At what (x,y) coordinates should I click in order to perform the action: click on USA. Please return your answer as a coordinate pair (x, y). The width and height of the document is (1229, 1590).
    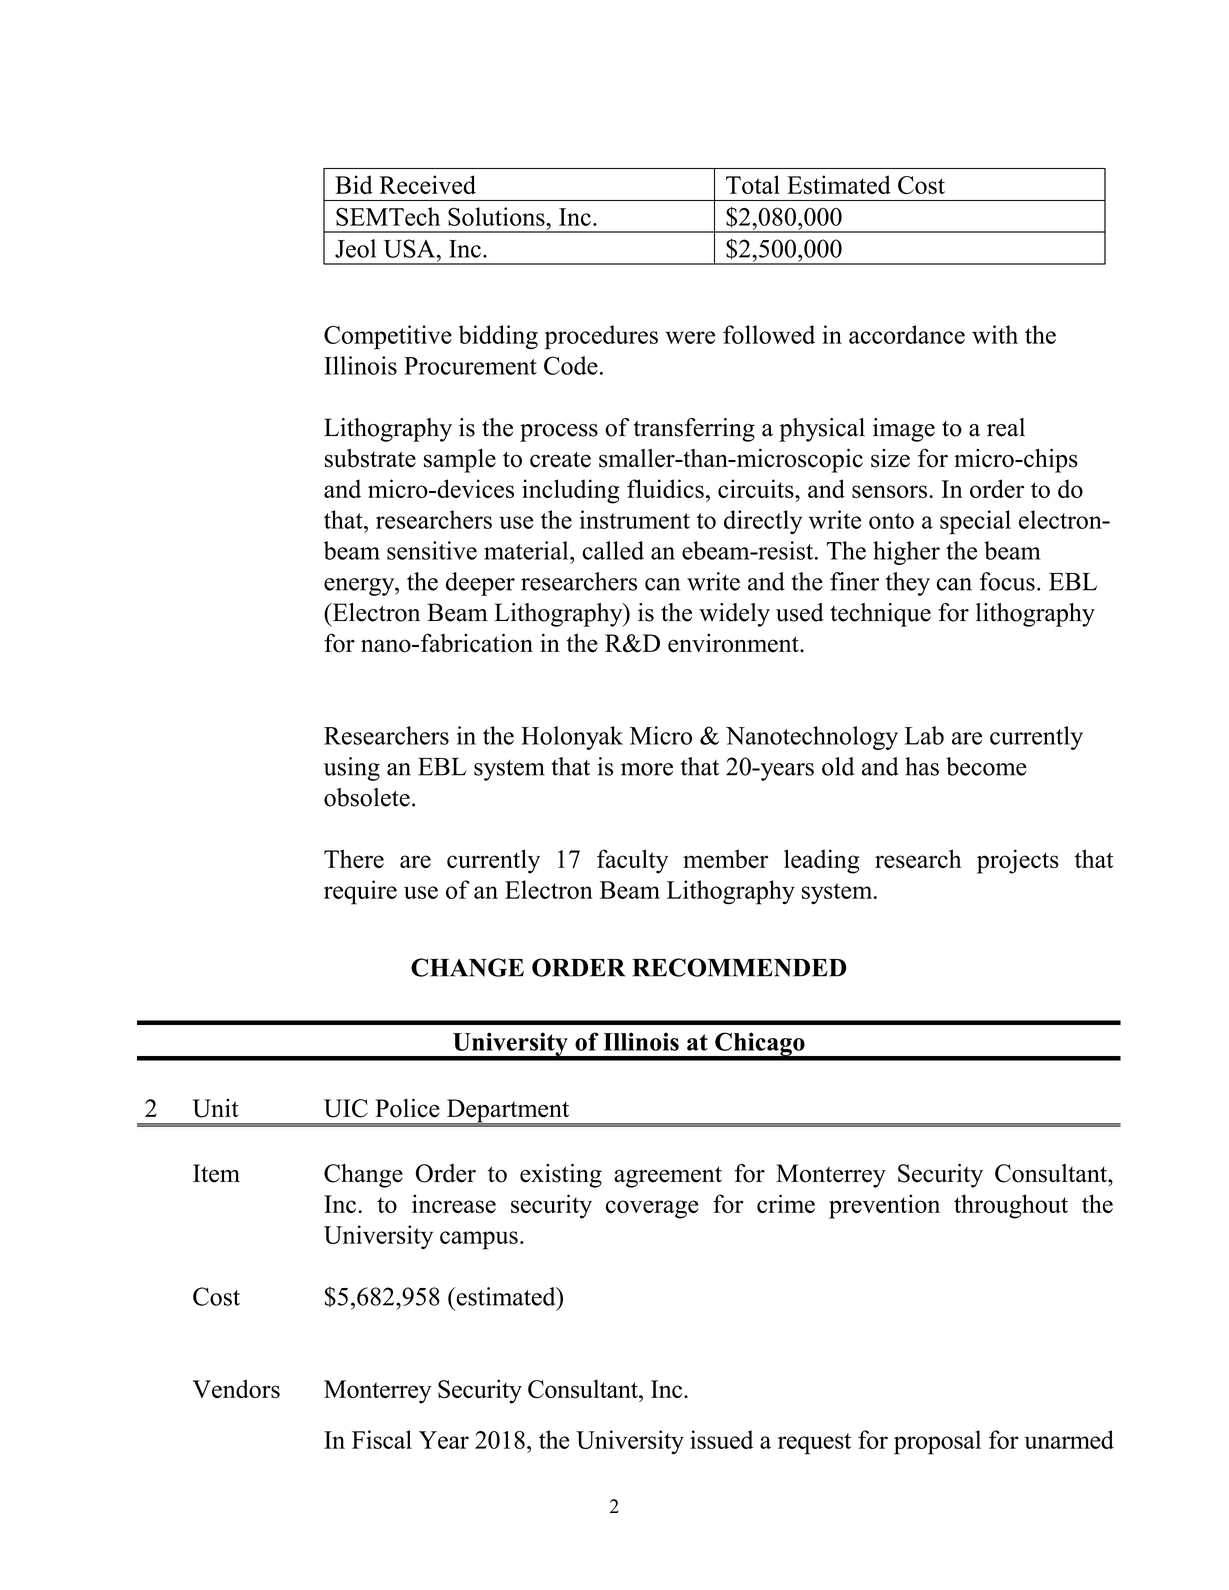
    Looking at the image, I should click on (410, 248).
